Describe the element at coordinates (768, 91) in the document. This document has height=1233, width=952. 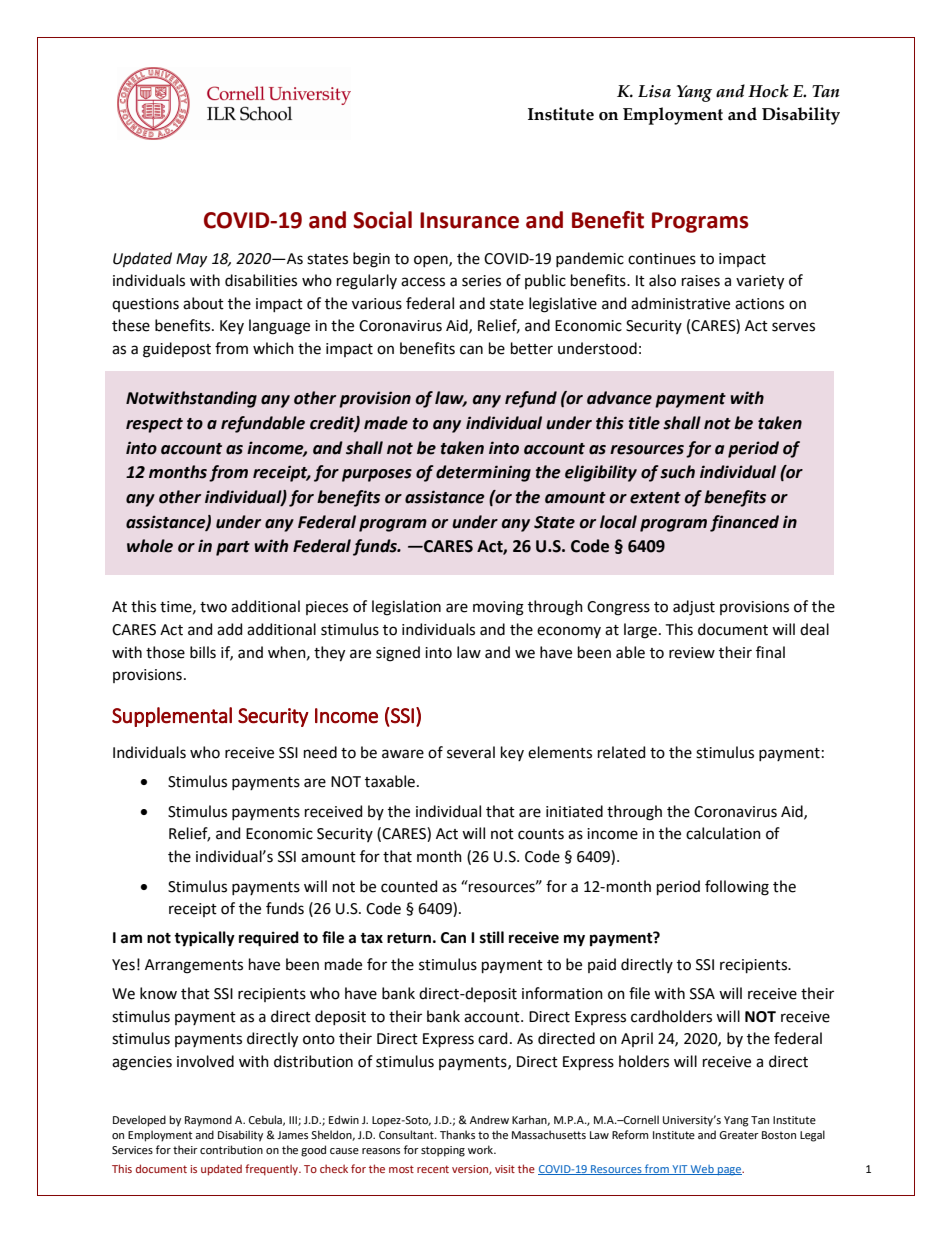
I see `Hock` at that location.
